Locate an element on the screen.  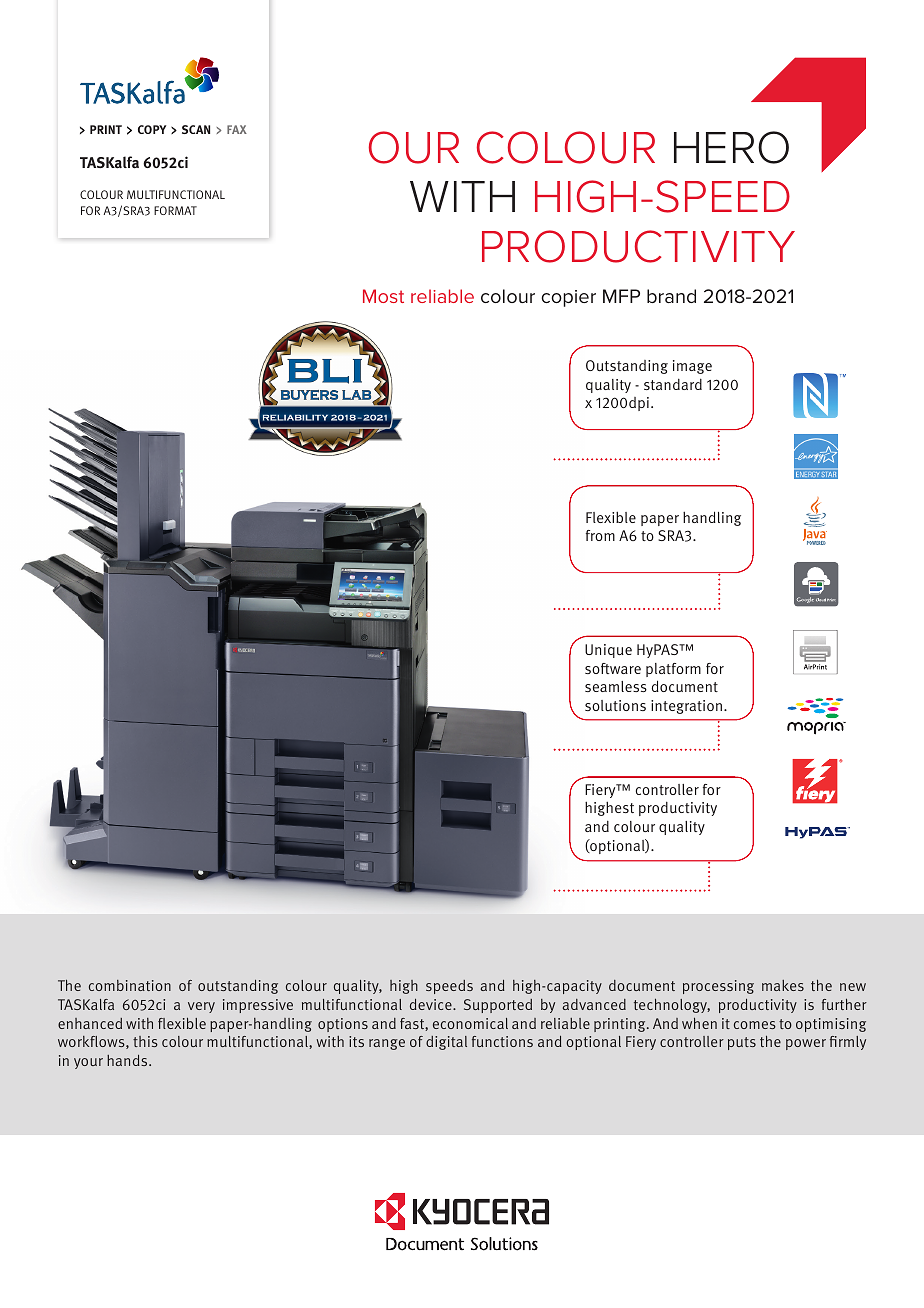
HERO is located at coordinates (731, 147).
